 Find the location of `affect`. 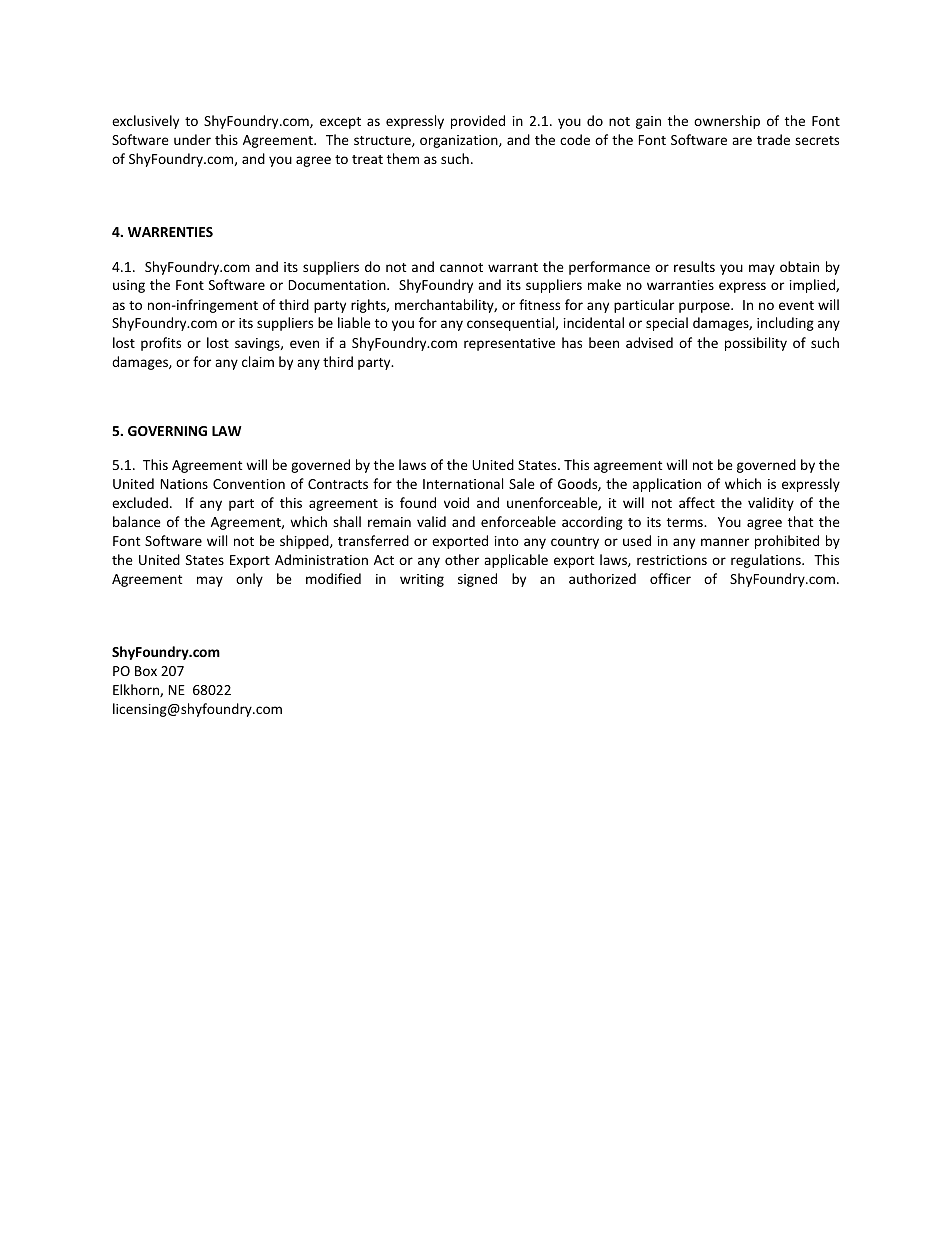

affect is located at coordinates (697, 502).
